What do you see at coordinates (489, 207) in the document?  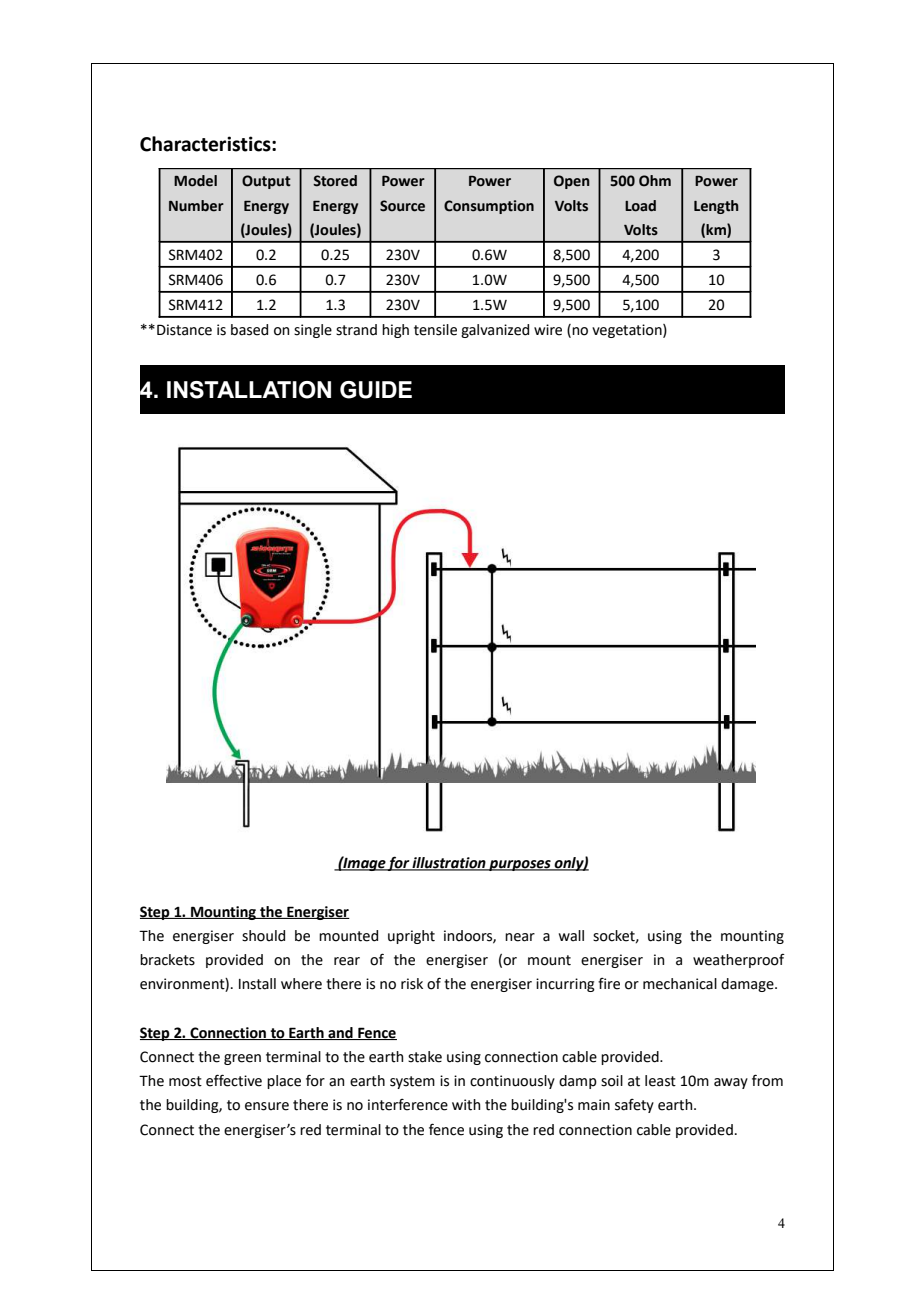 I see `Consumption` at bounding box center [489, 207].
